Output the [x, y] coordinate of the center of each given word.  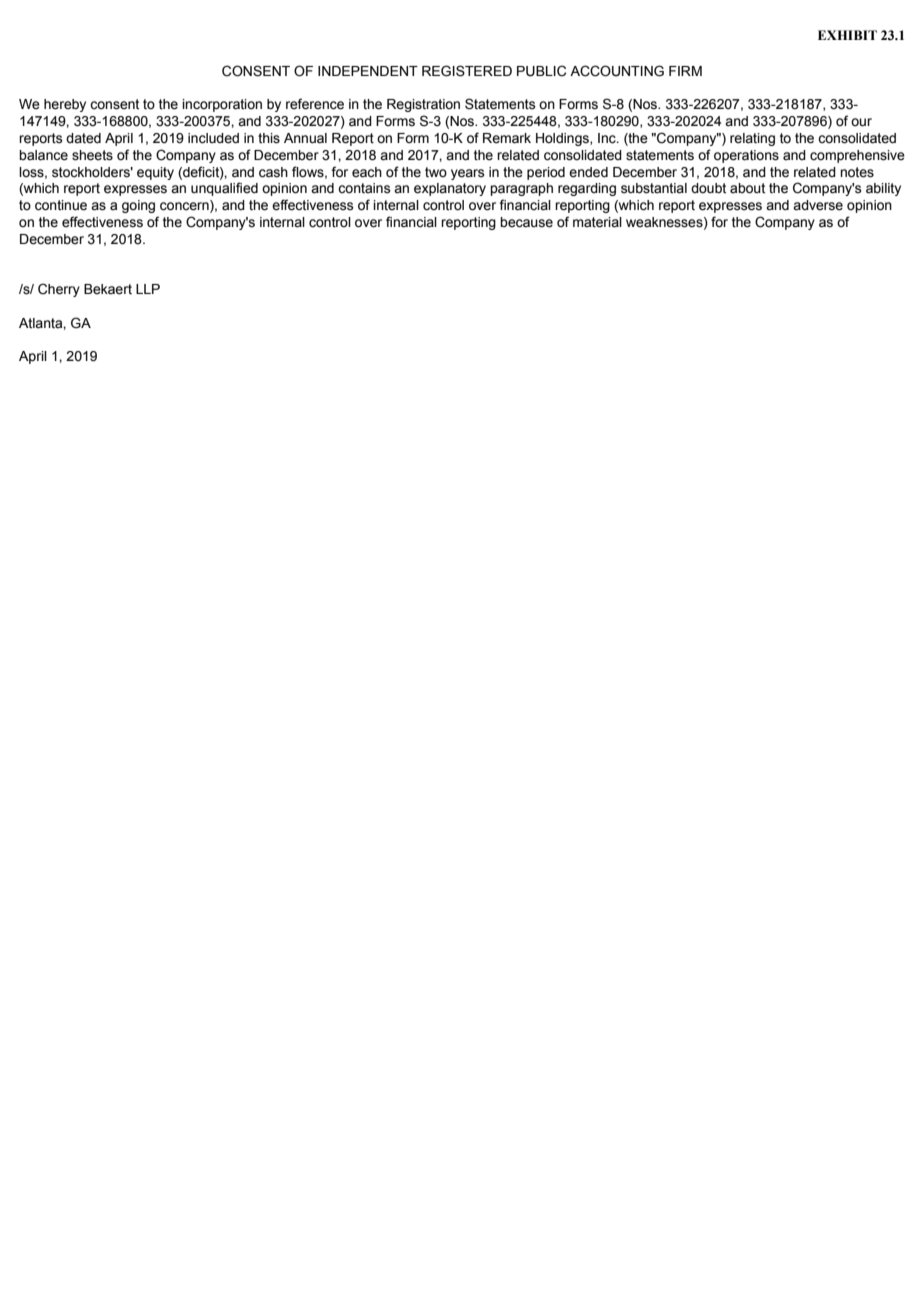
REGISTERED [467, 71]
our [861, 122]
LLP [148, 289]
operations [746, 156]
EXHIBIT [847, 35]
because [526, 222]
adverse [818, 205]
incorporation [222, 105]
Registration [423, 105]
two [436, 172]
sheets [92, 155]
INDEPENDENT [368, 71]
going [138, 206]
